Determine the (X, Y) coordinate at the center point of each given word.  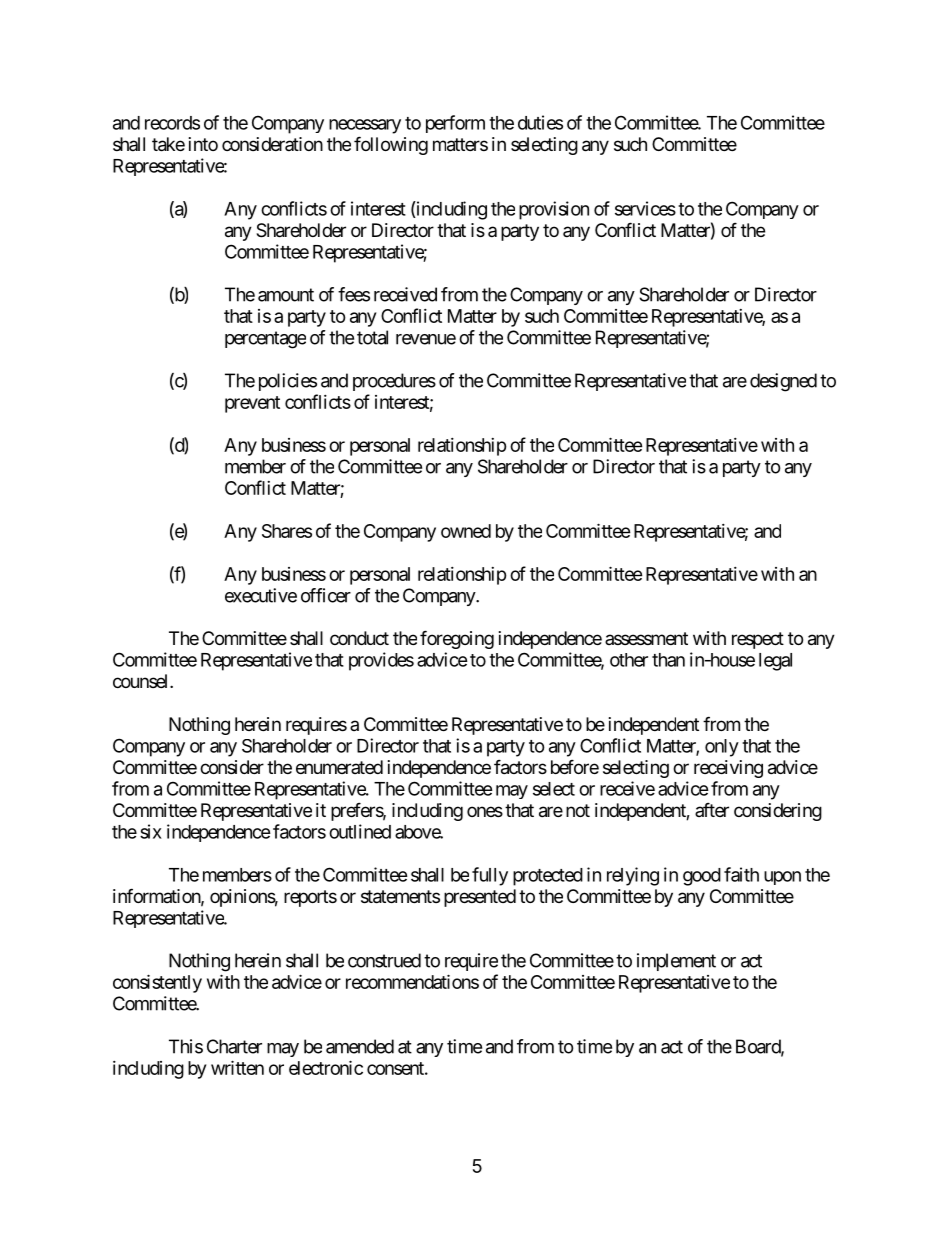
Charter (234, 1046)
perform (455, 124)
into (203, 144)
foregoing (457, 639)
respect (758, 640)
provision (554, 210)
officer (326, 595)
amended (360, 1046)
